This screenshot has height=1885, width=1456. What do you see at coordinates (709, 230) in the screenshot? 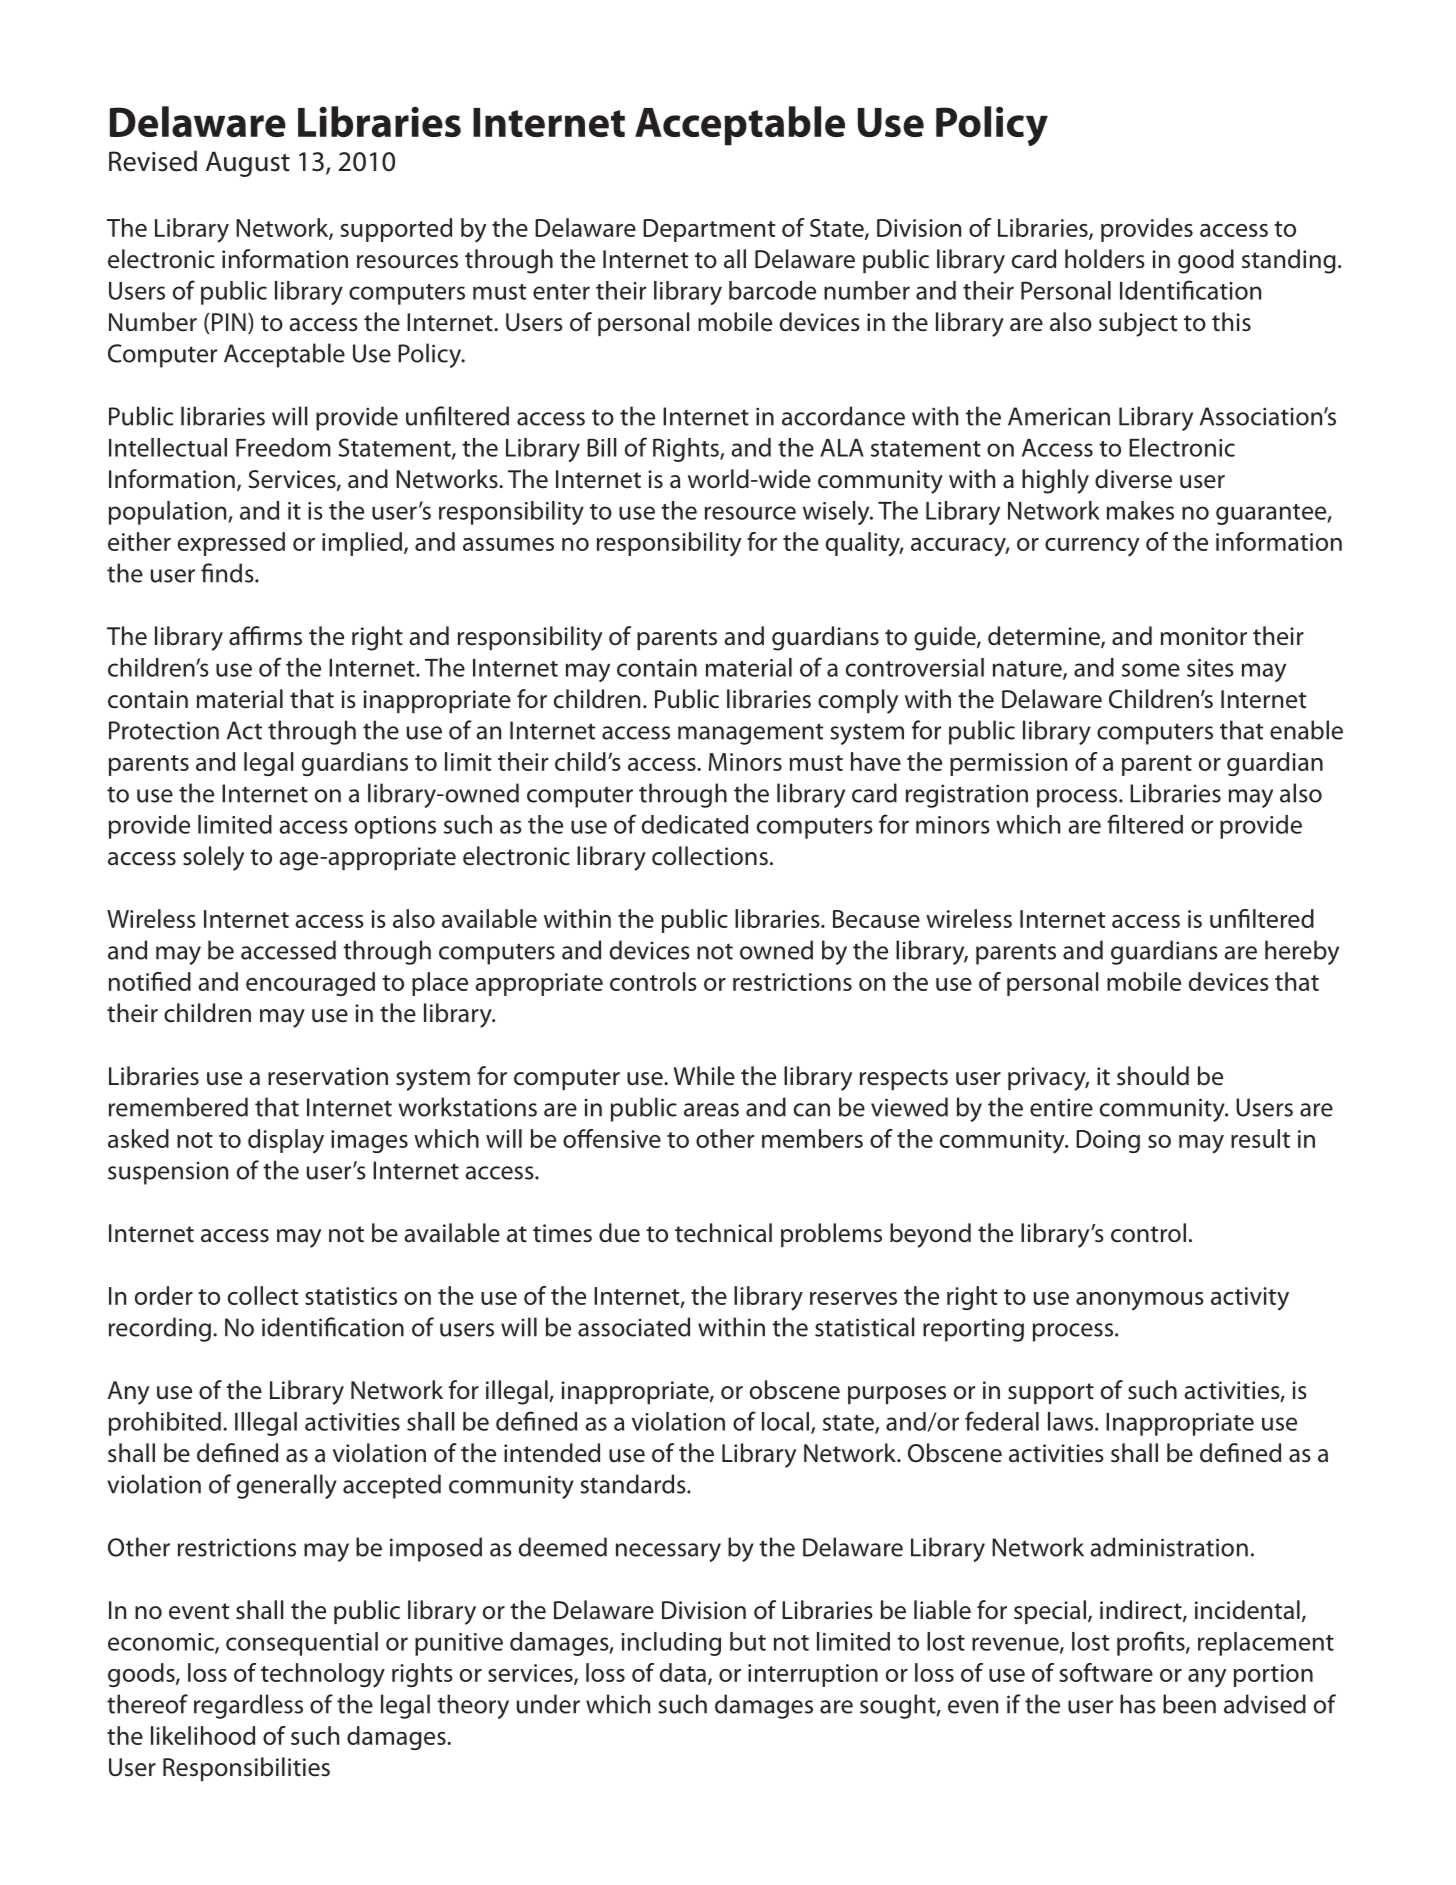
I see `Department` at bounding box center [709, 230].
